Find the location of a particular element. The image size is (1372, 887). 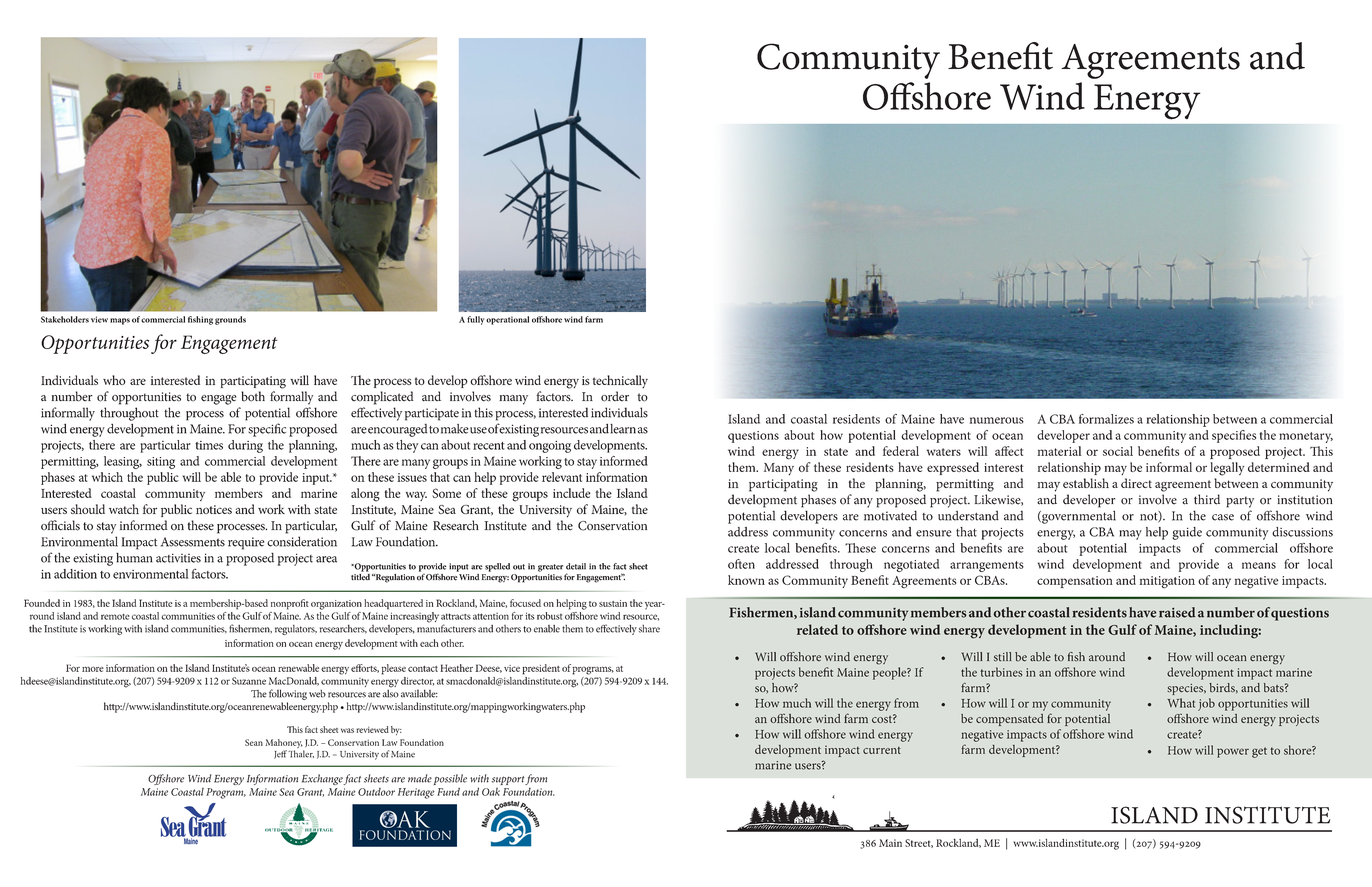

formalizes is located at coordinates (1106, 419).
